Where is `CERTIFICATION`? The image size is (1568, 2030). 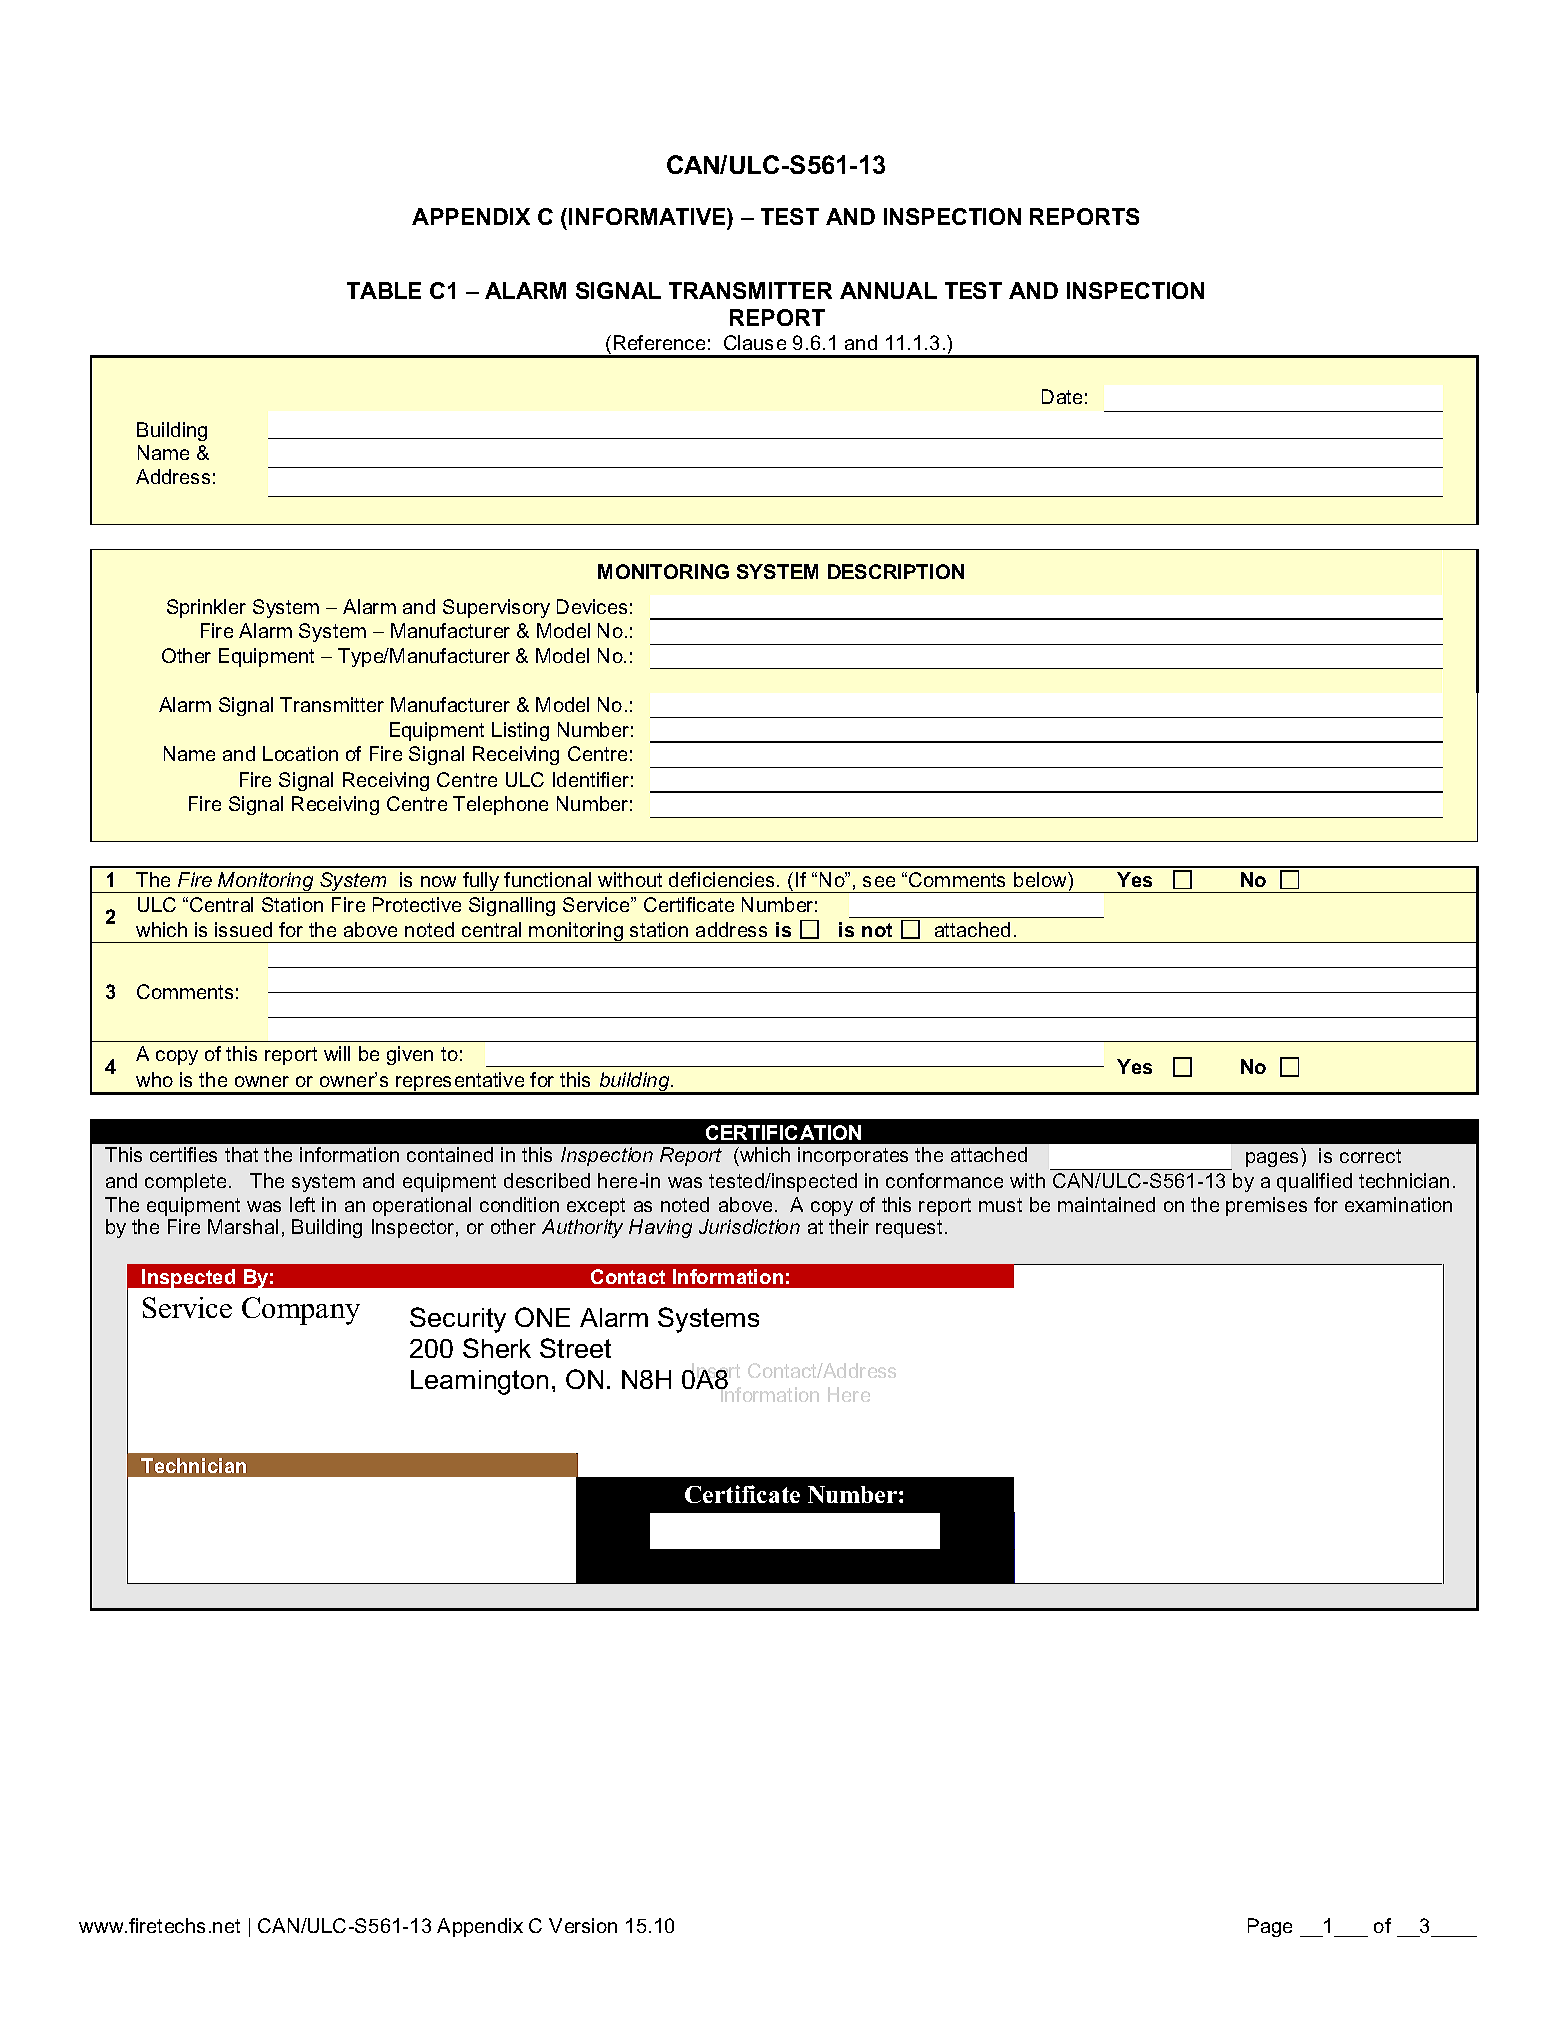 CERTIFICATION is located at coordinates (783, 1132).
